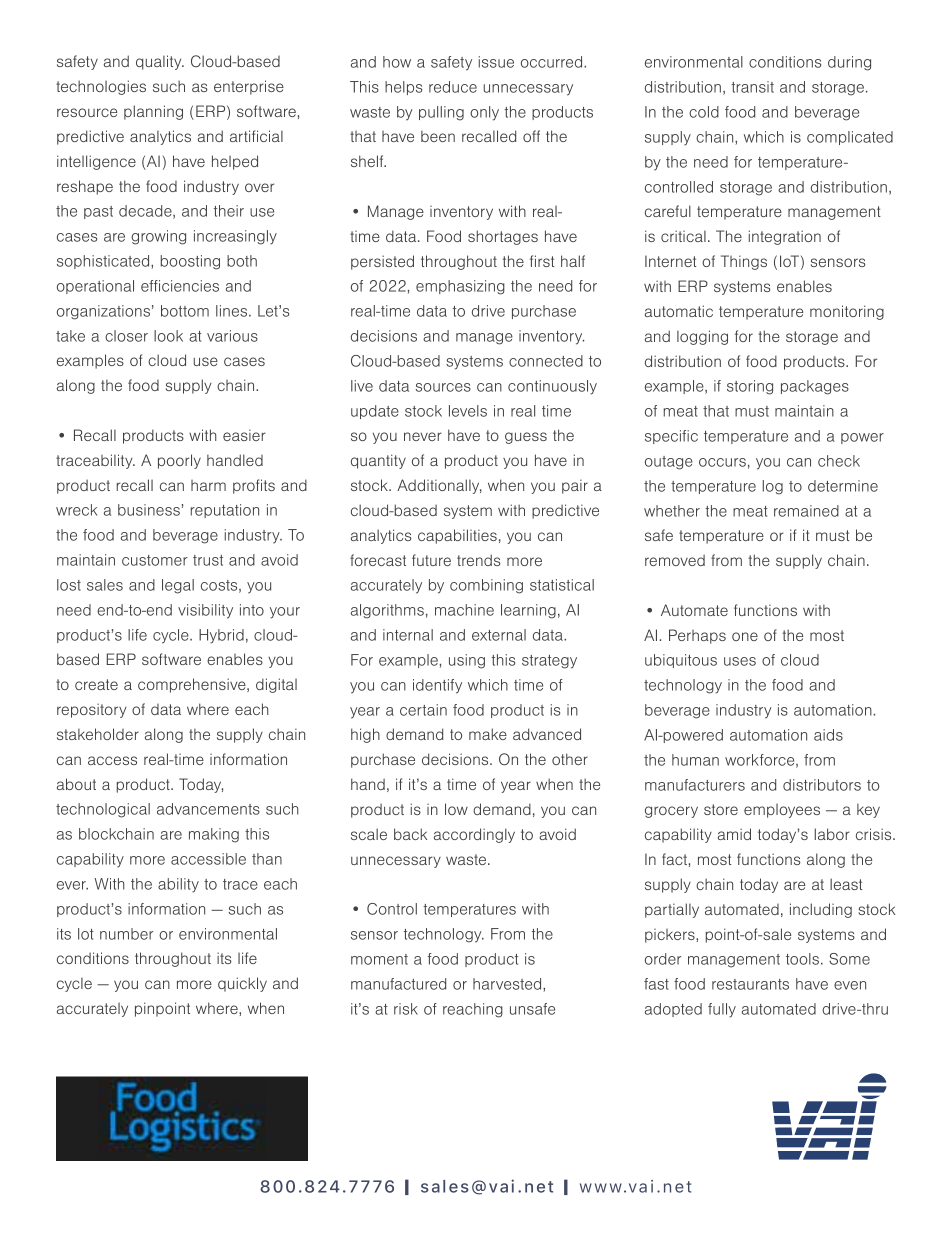 Image resolution: width=952 pixels, height=1233 pixels. What do you see at coordinates (453, 87) in the screenshot?
I see `reduce` at bounding box center [453, 87].
